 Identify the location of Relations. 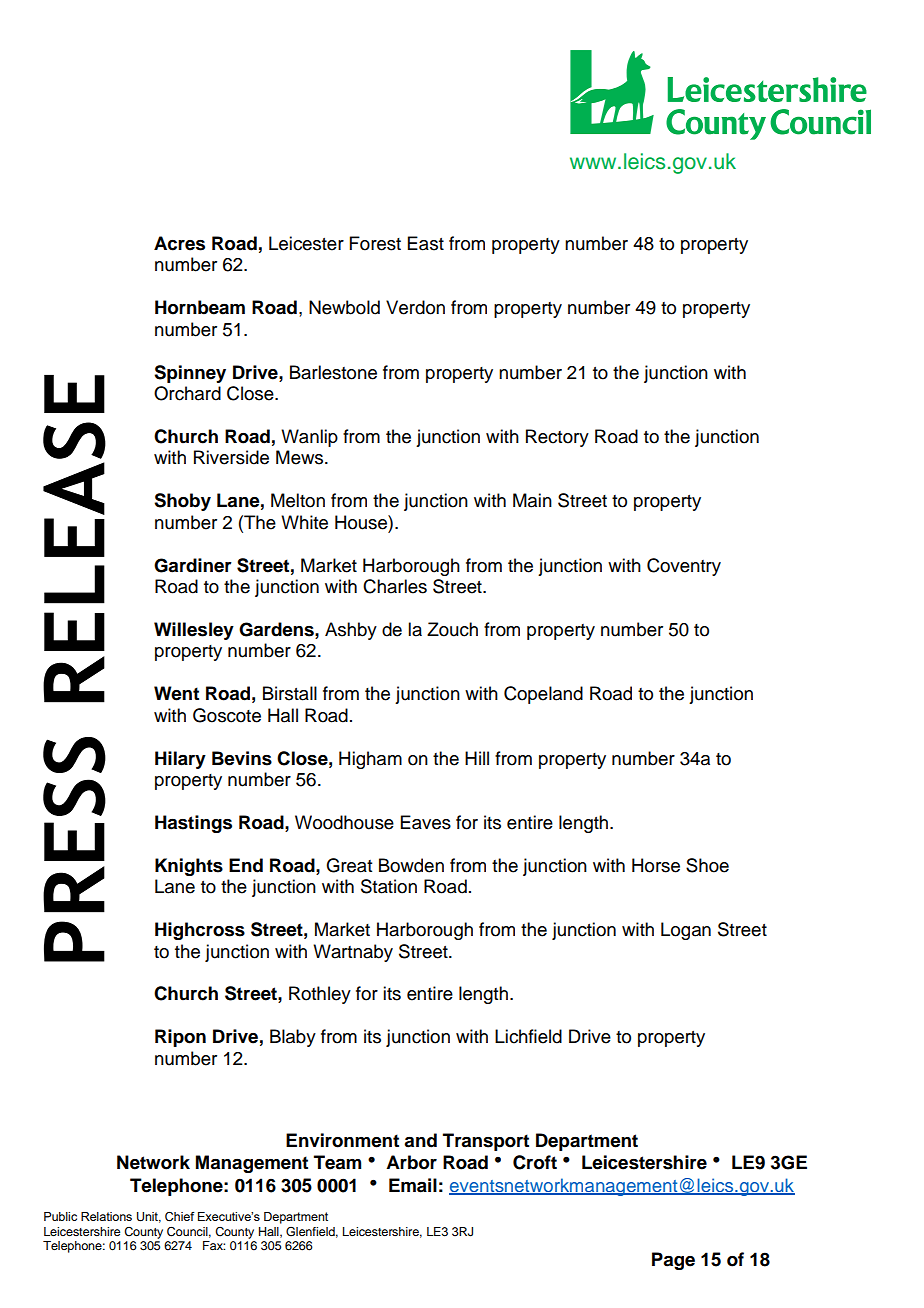
(106, 1216).
